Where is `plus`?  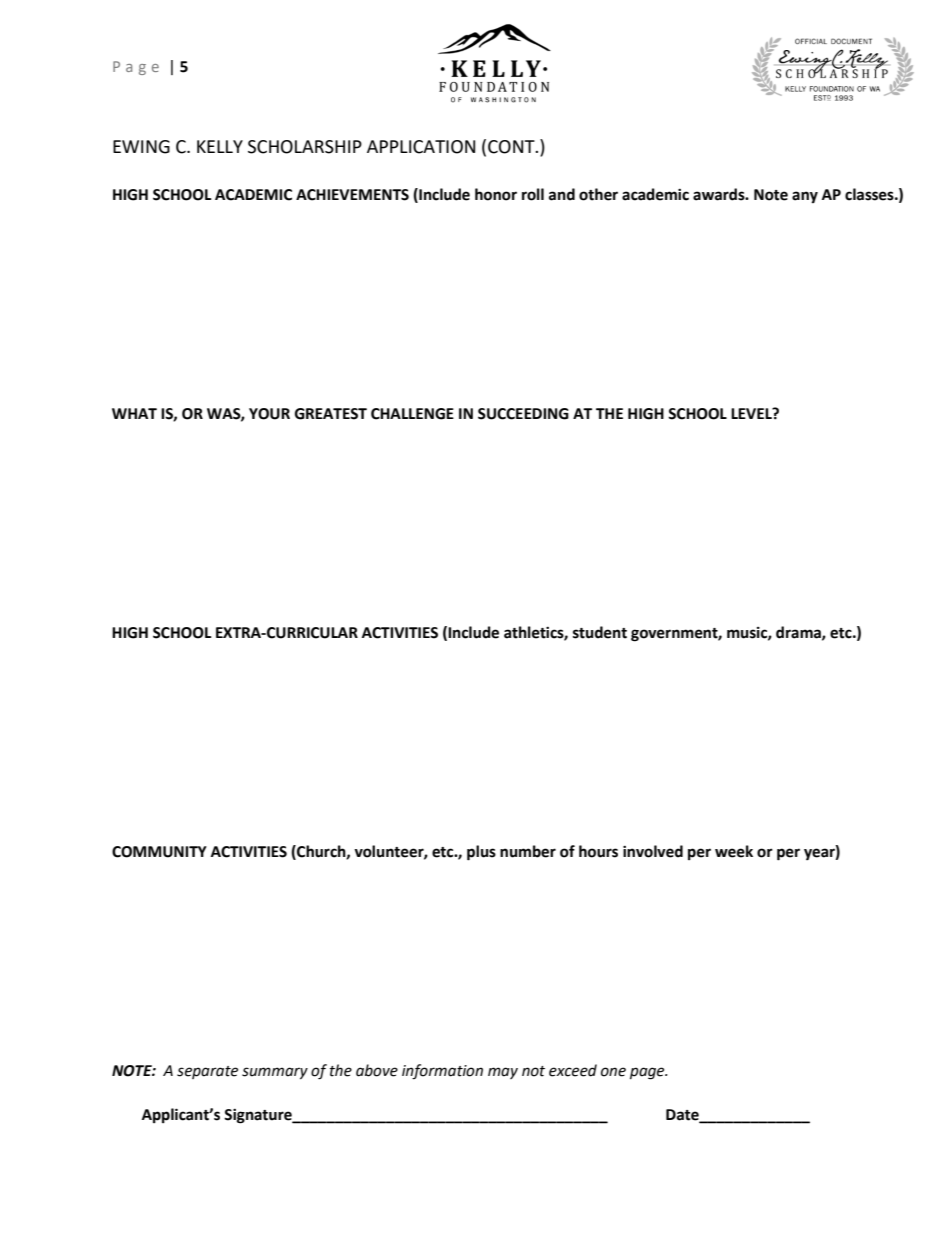
plus is located at coordinates (481, 853).
